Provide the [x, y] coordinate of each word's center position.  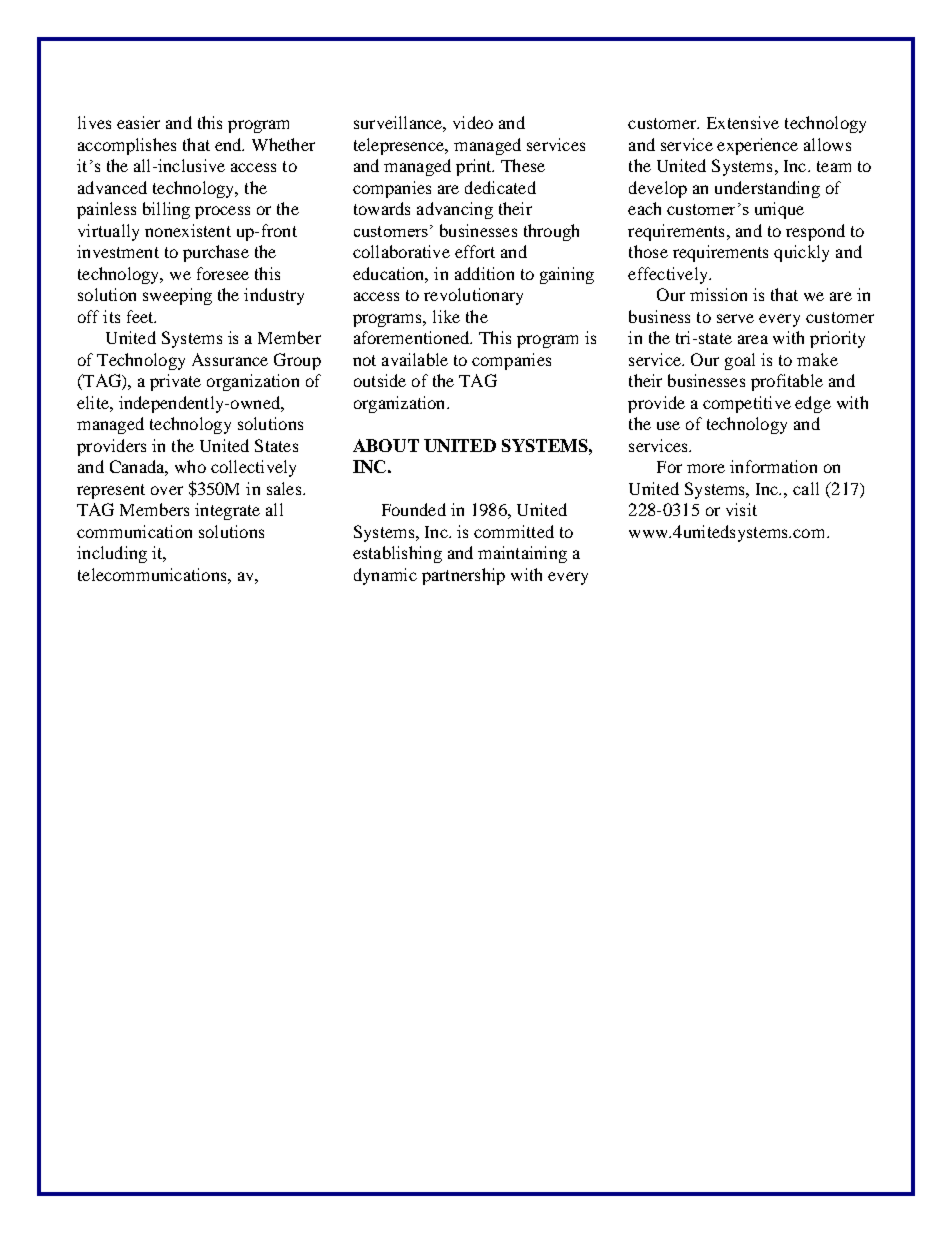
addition [484, 273]
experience [757, 146]
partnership [463, 576]
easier [138, 122]
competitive [747, 404]
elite [94, 402]
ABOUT [386, 445]
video [473, 122]
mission [718, 294]
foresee [223, 273]
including [112, 554]
